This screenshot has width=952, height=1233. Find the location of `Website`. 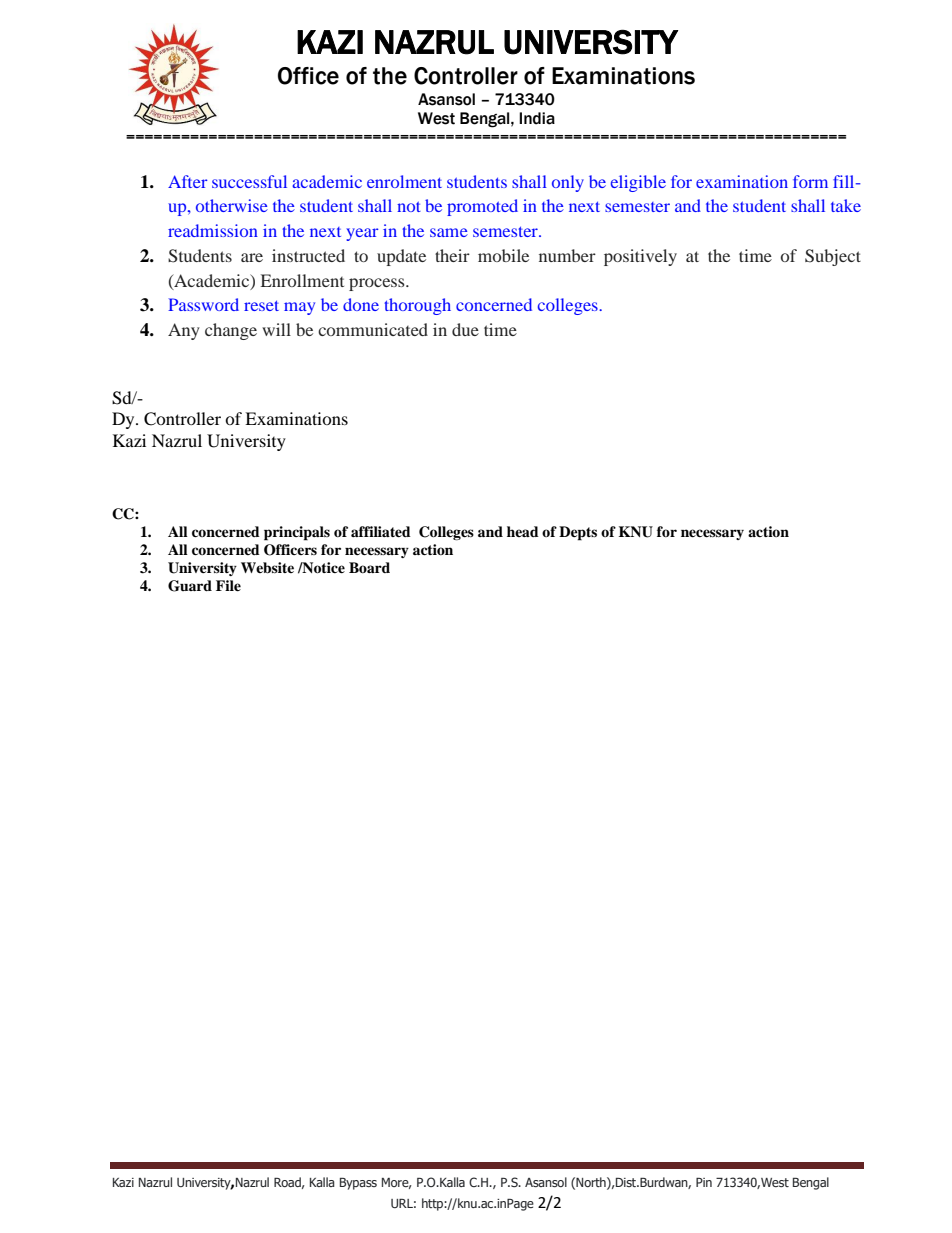

Website is located at coordinates (267, 568).
